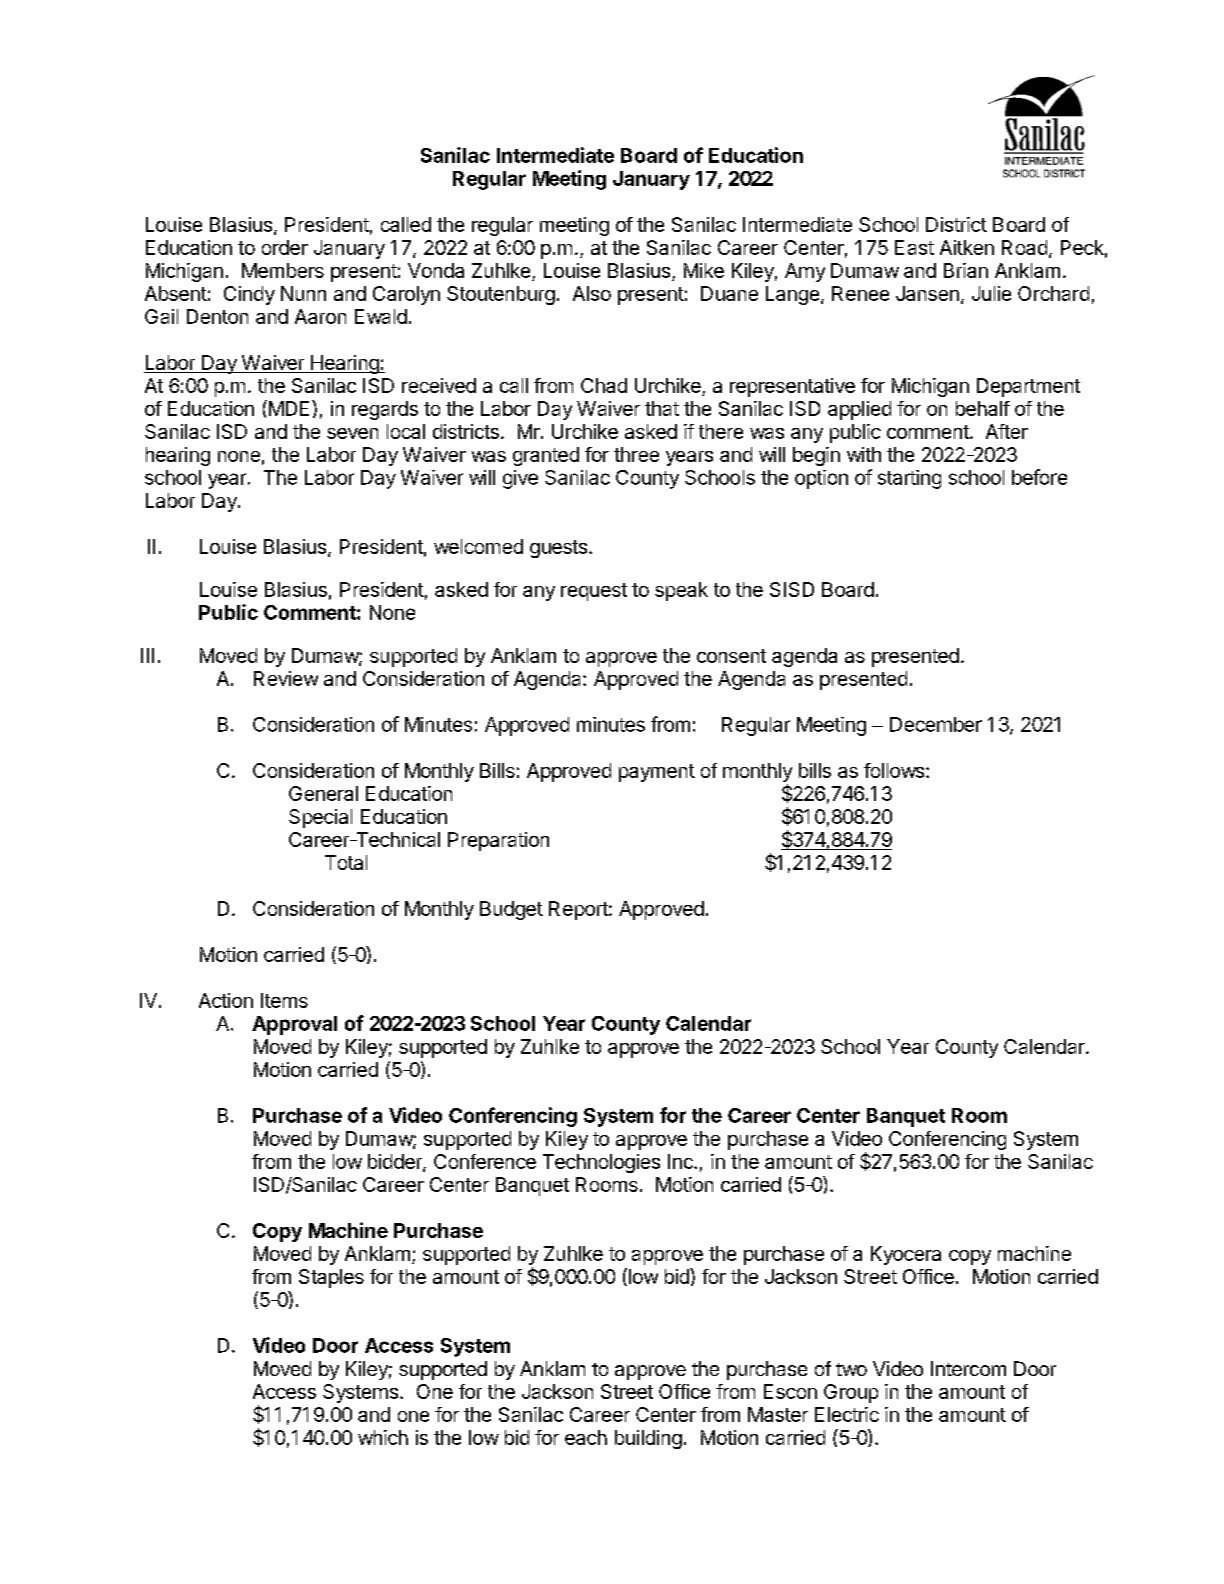  Describe the element at coordinates (498, 841) in the screenshot. I see `Preparation` at that location.
